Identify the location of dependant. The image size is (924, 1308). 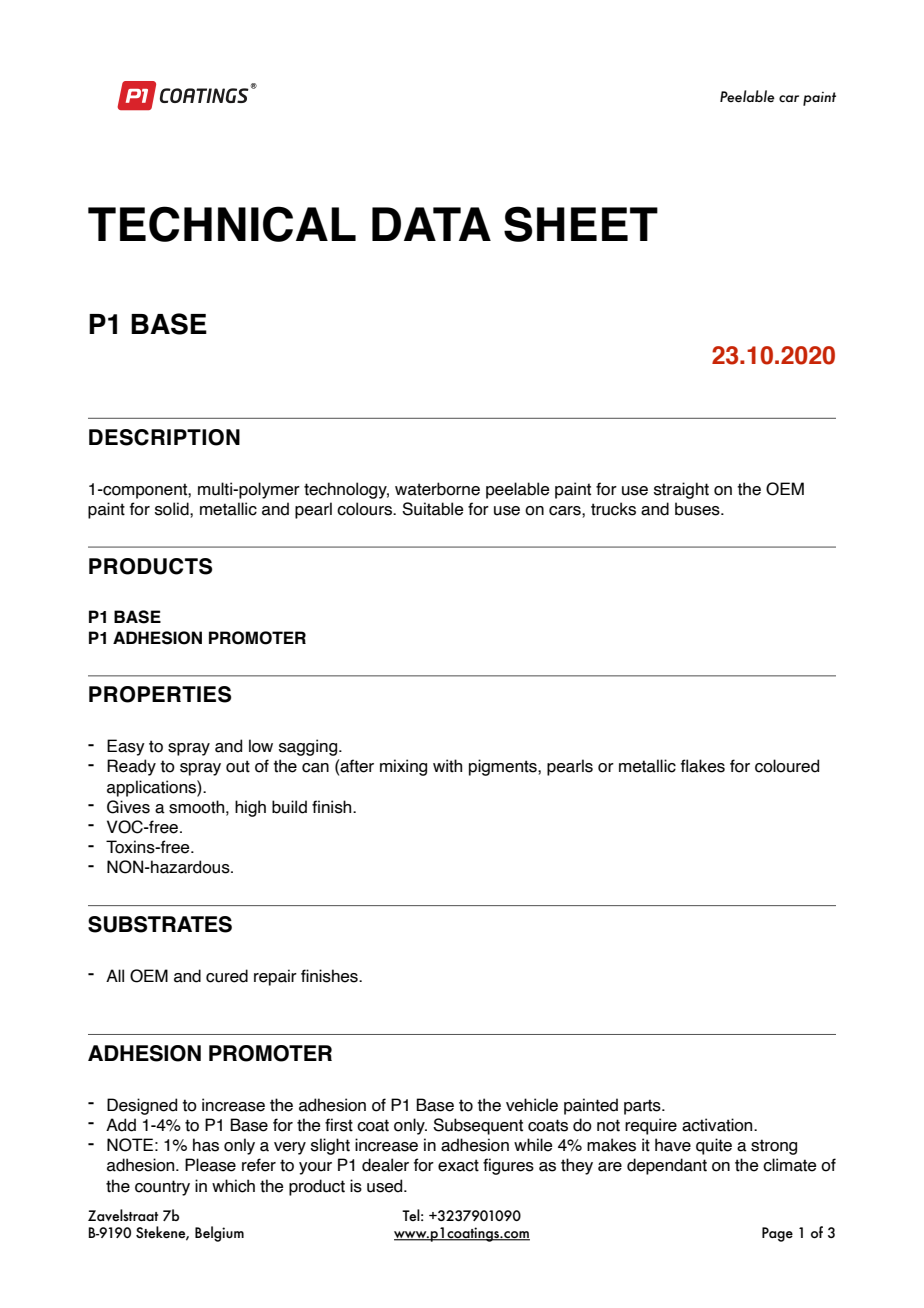
(667, 1166).
